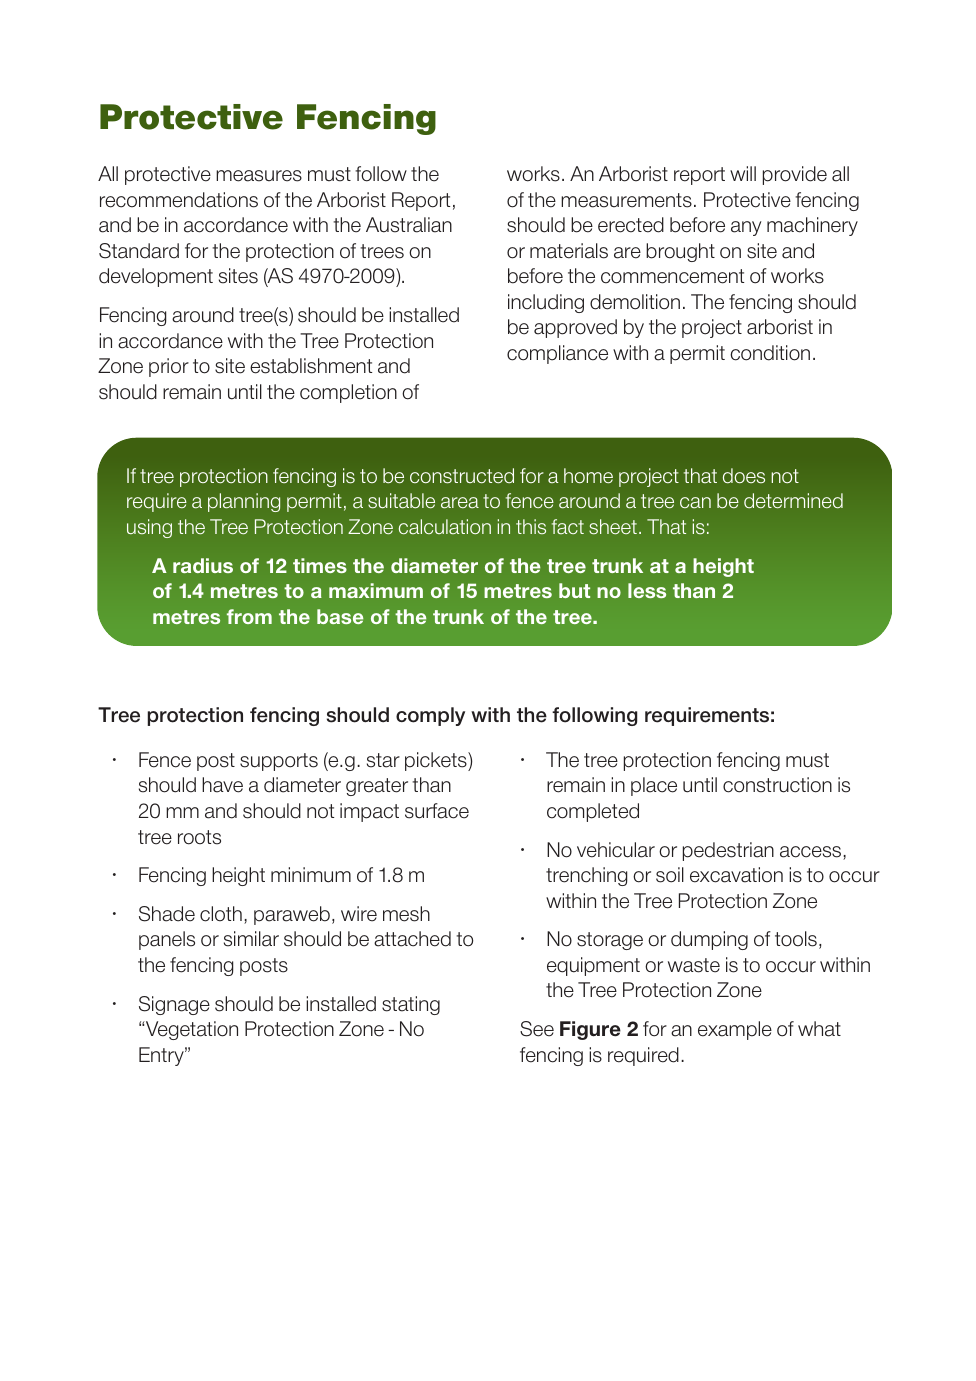 This screenshot has width=976, height=1381. Describe the element at coordinates (249, 616) in the screenshot. I see `from` at that location.
